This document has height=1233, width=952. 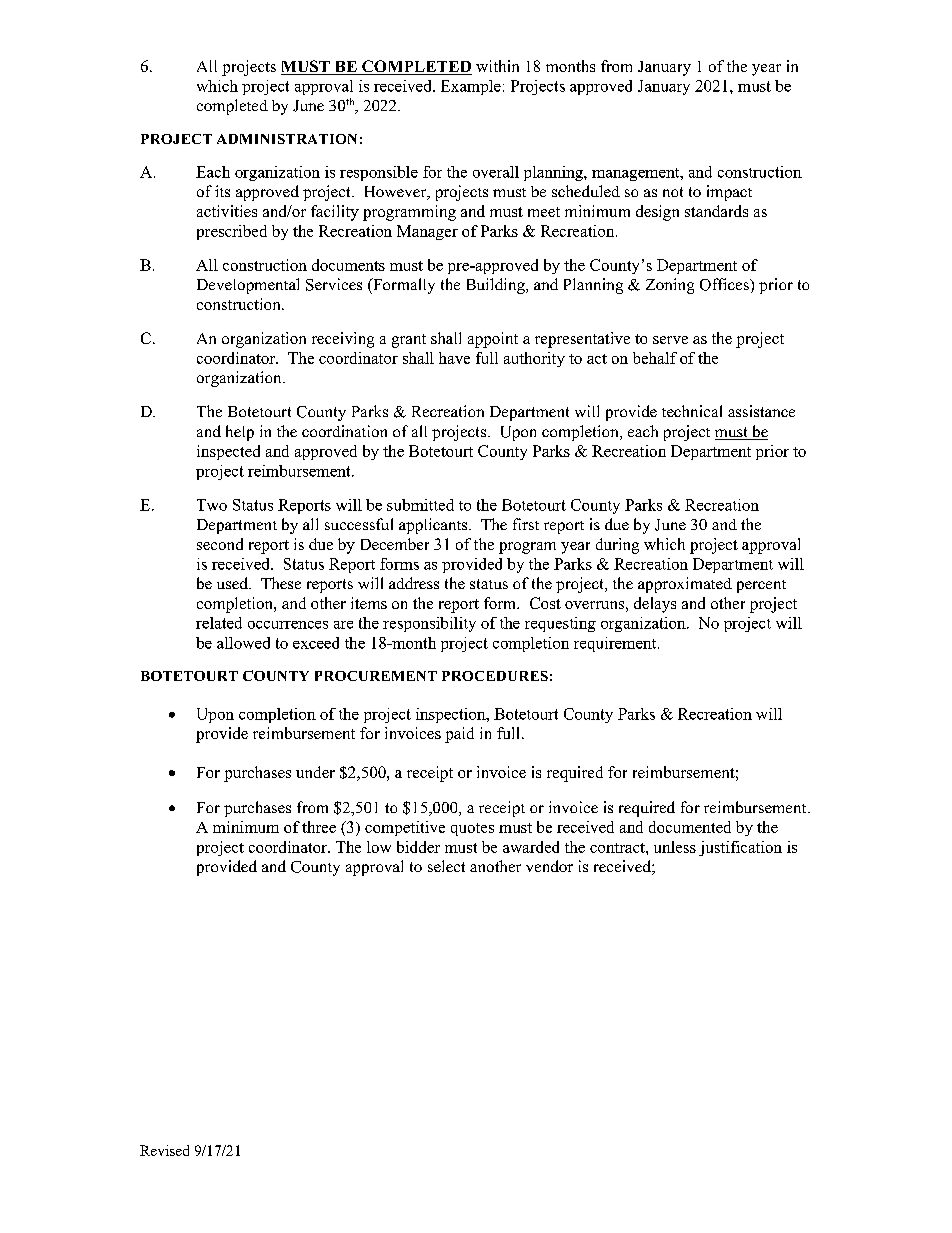 What do you see at coordinates (319, 827) in the document?
I see `three` at bounding box center [319, 827].
